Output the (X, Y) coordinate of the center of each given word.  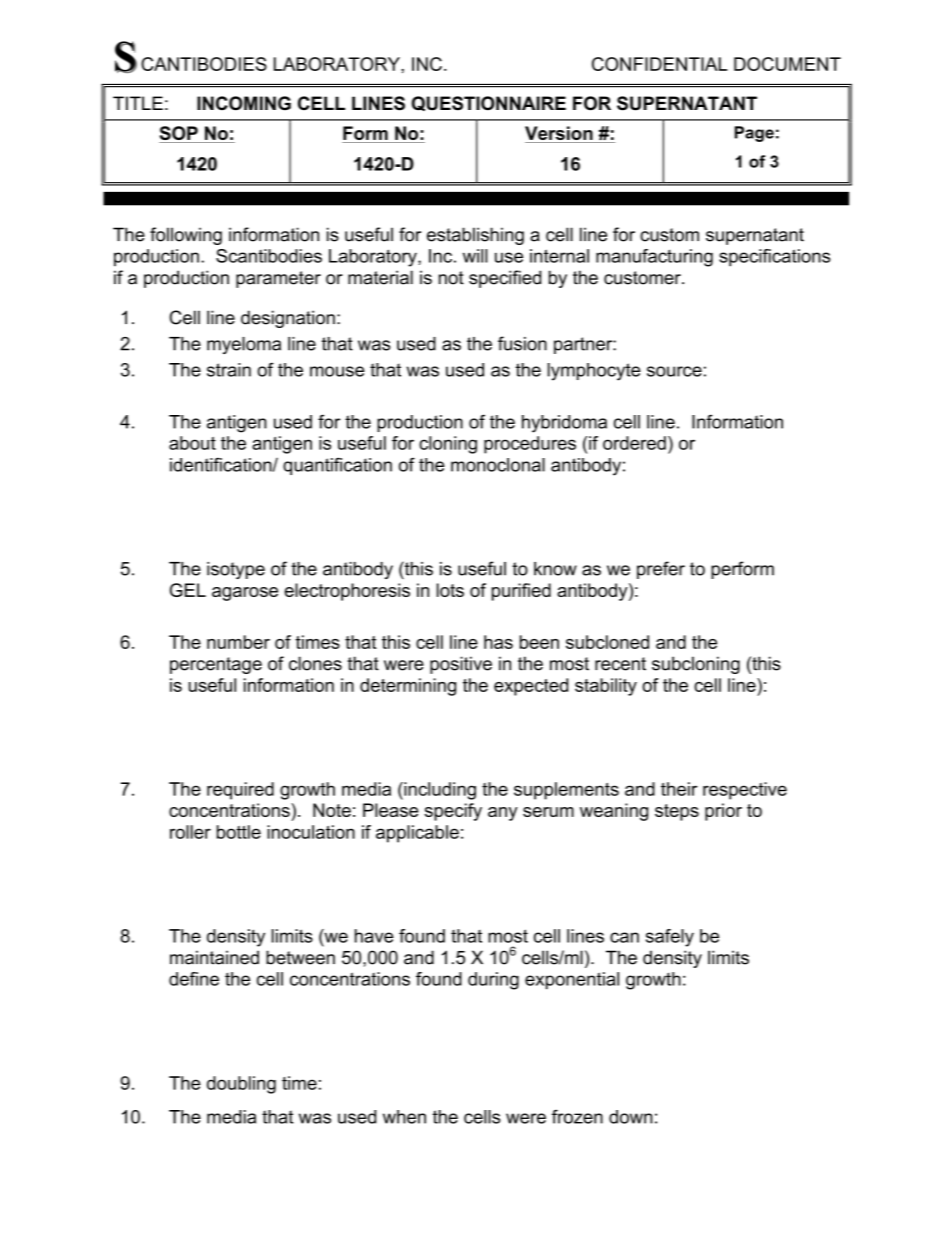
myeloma (244, 345)
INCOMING (244, 103)
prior (723, 812)
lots (450, 590)
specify (453, 812)
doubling (241, 1085)
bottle (239, 832)
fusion (522, 343)
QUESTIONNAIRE (489, 103)
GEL (188, 590)
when (404, 1117)
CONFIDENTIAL (659, 64)
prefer (661, 570)
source (674, 371)
